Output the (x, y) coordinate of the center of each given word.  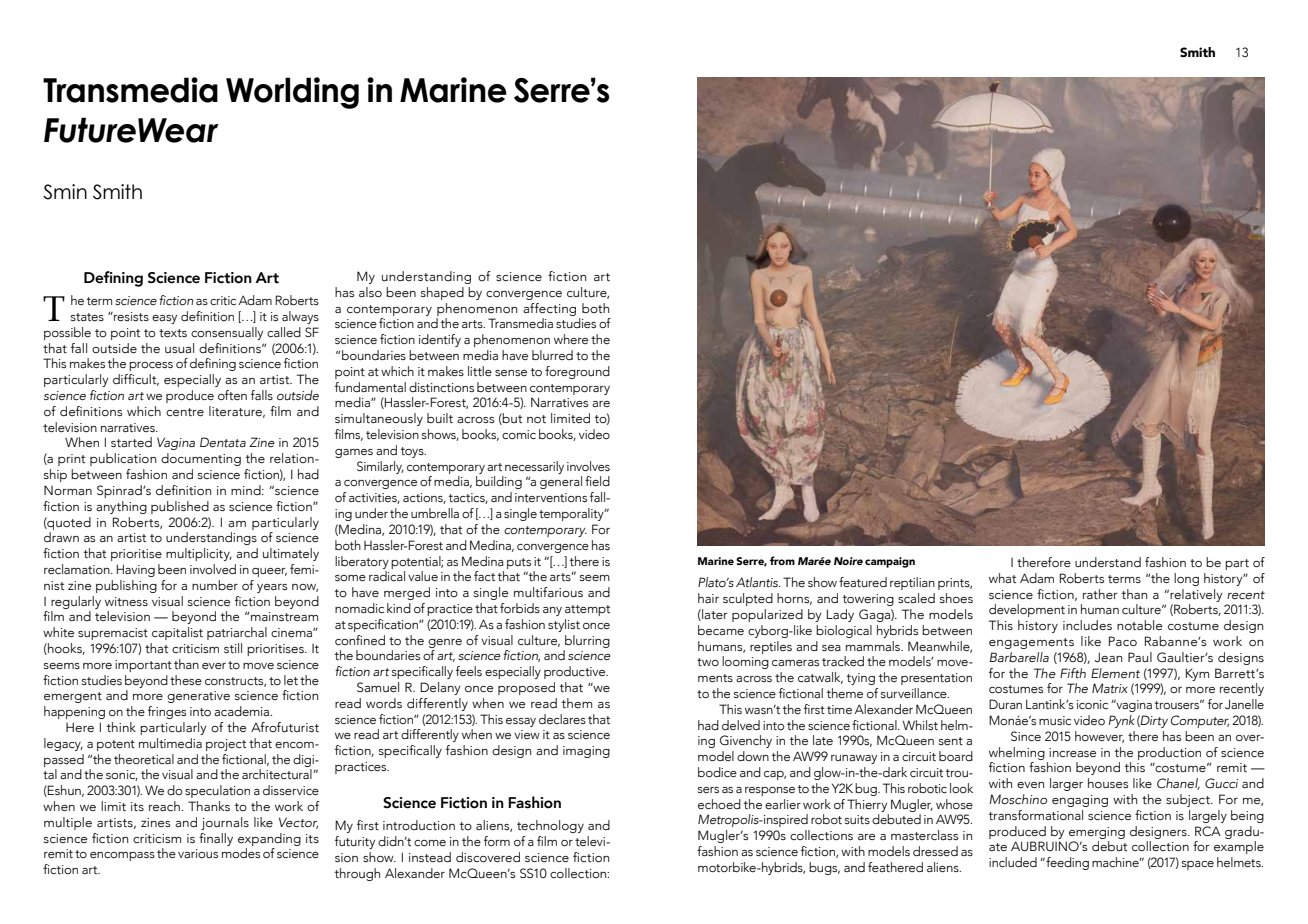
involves (588, 466)
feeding (1066, 863)
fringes (167, 712)
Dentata (223, 442)
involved (213, 569)
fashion (1165, 562)
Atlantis (758, 582)
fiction (567, 276)
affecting (549, 309)
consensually (227, 333)
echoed (719, 804)
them (577, 703)
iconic (1092, 705)
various (198, 853)
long (1186, 579)
